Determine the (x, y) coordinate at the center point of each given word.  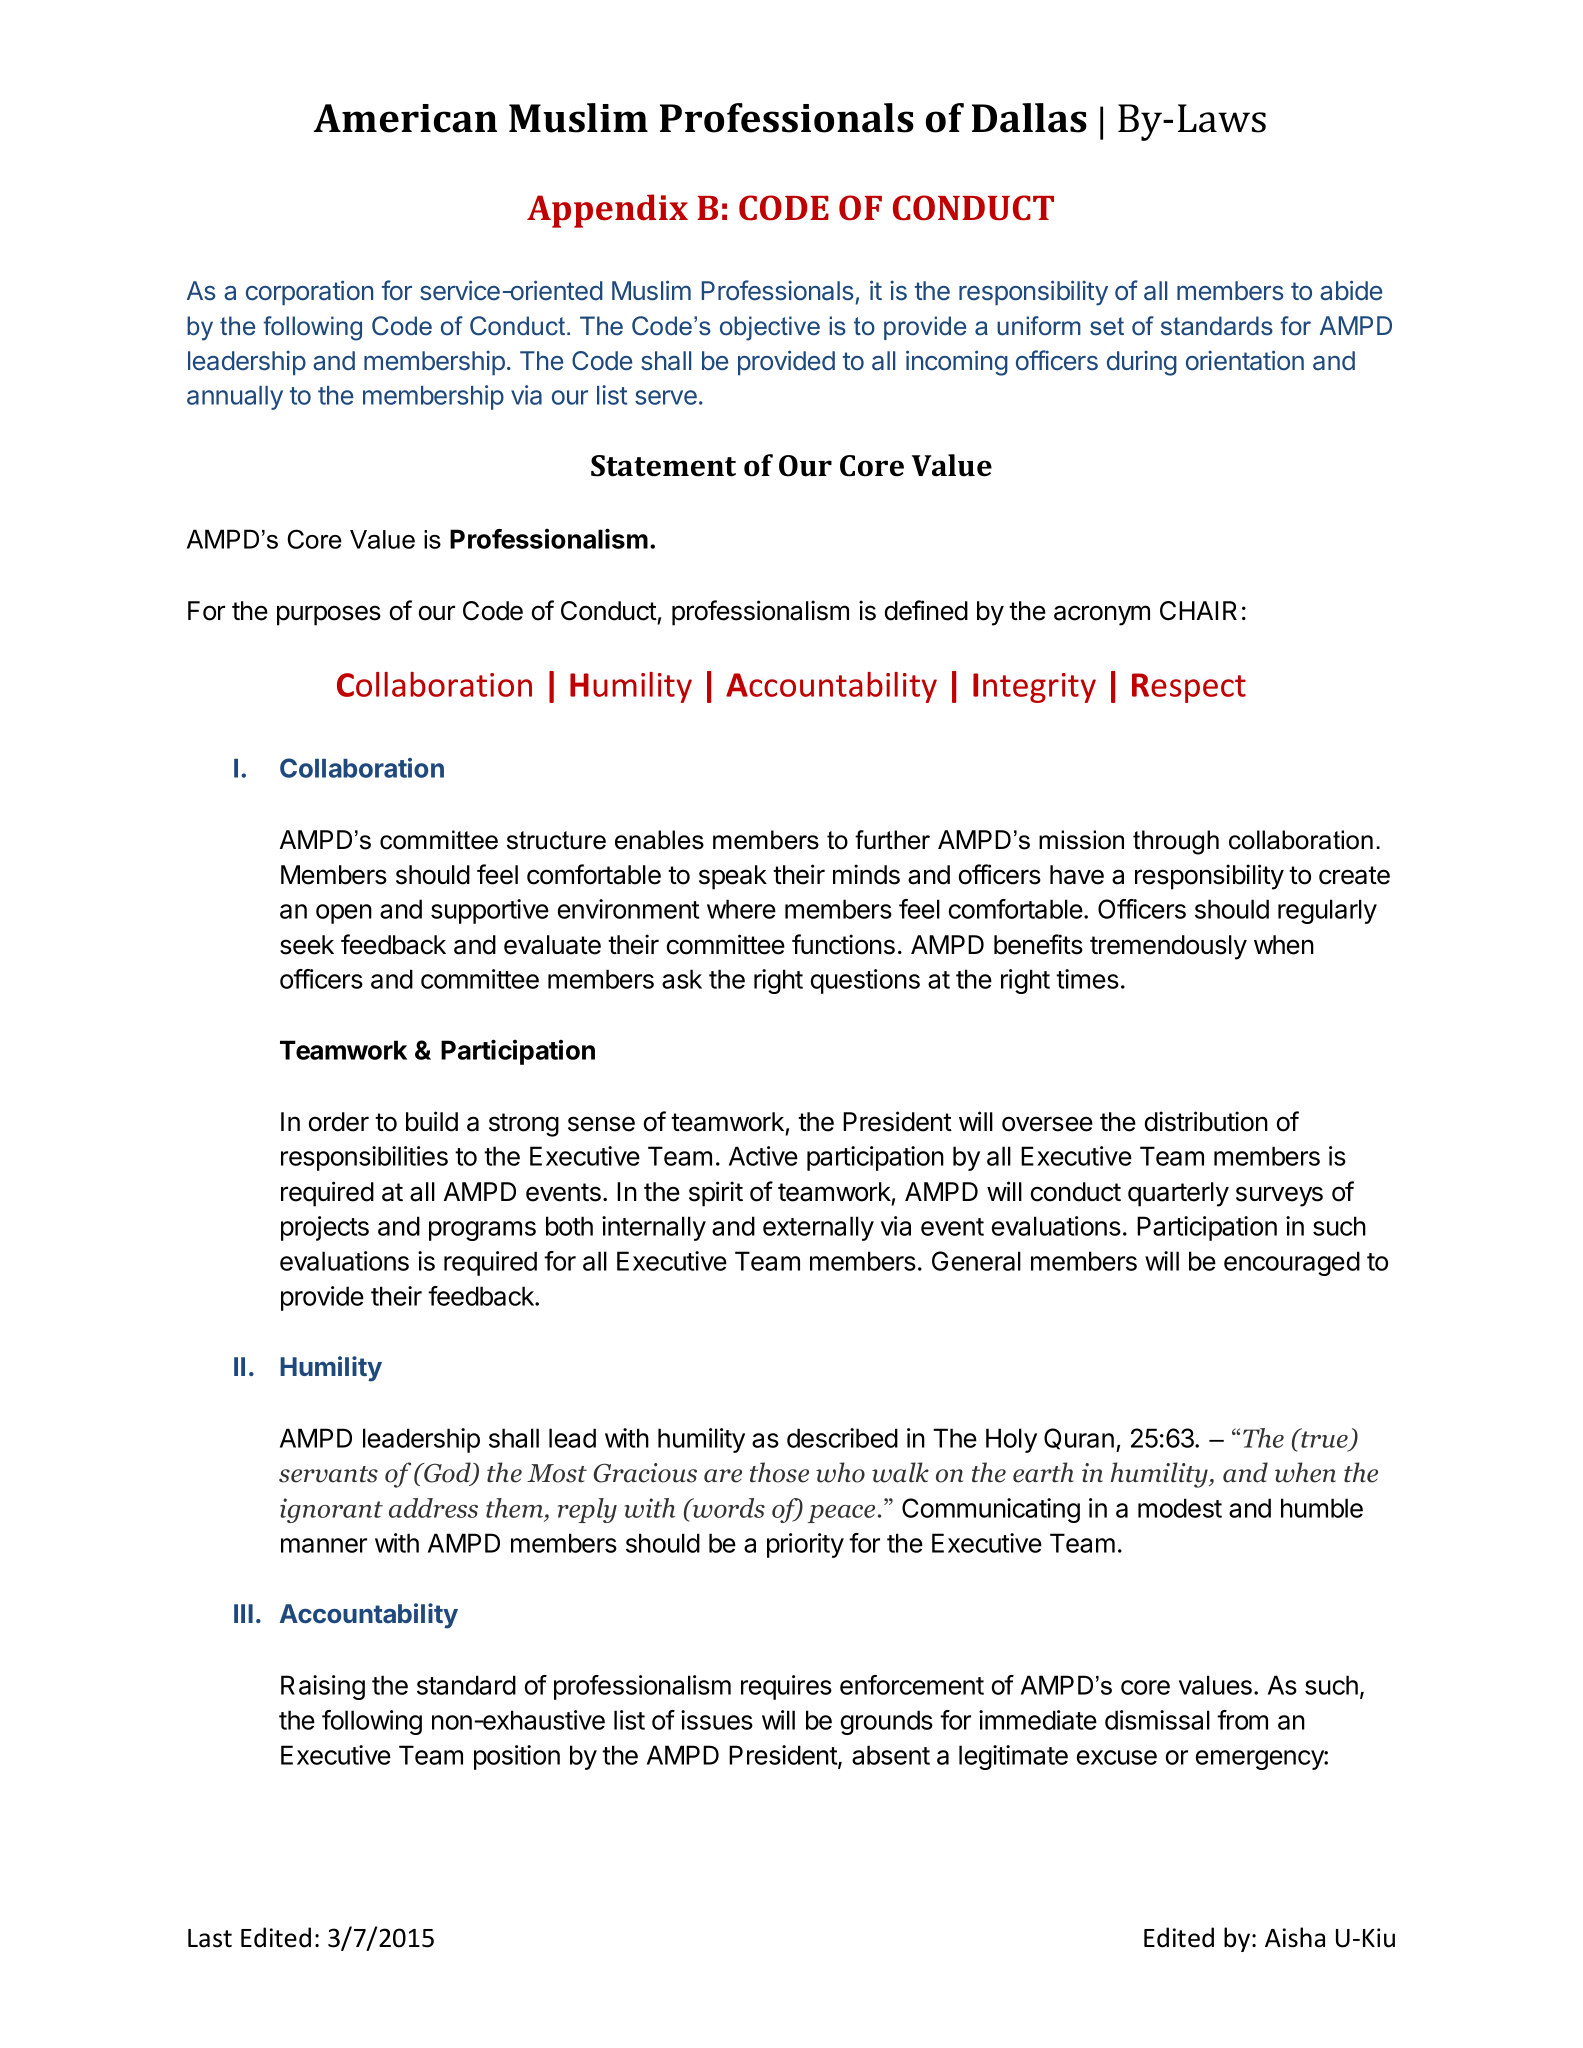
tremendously (1168, 947)
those (779, 1472)
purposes (329, 615)
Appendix (607, 211)
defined (926, 610)
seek (307, 945)
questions (865, 981)
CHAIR (1198, 611)
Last (210, 1938)
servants (328, 1474)
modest (1180, 1508)
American (405, 118)
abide (1351, 290)
